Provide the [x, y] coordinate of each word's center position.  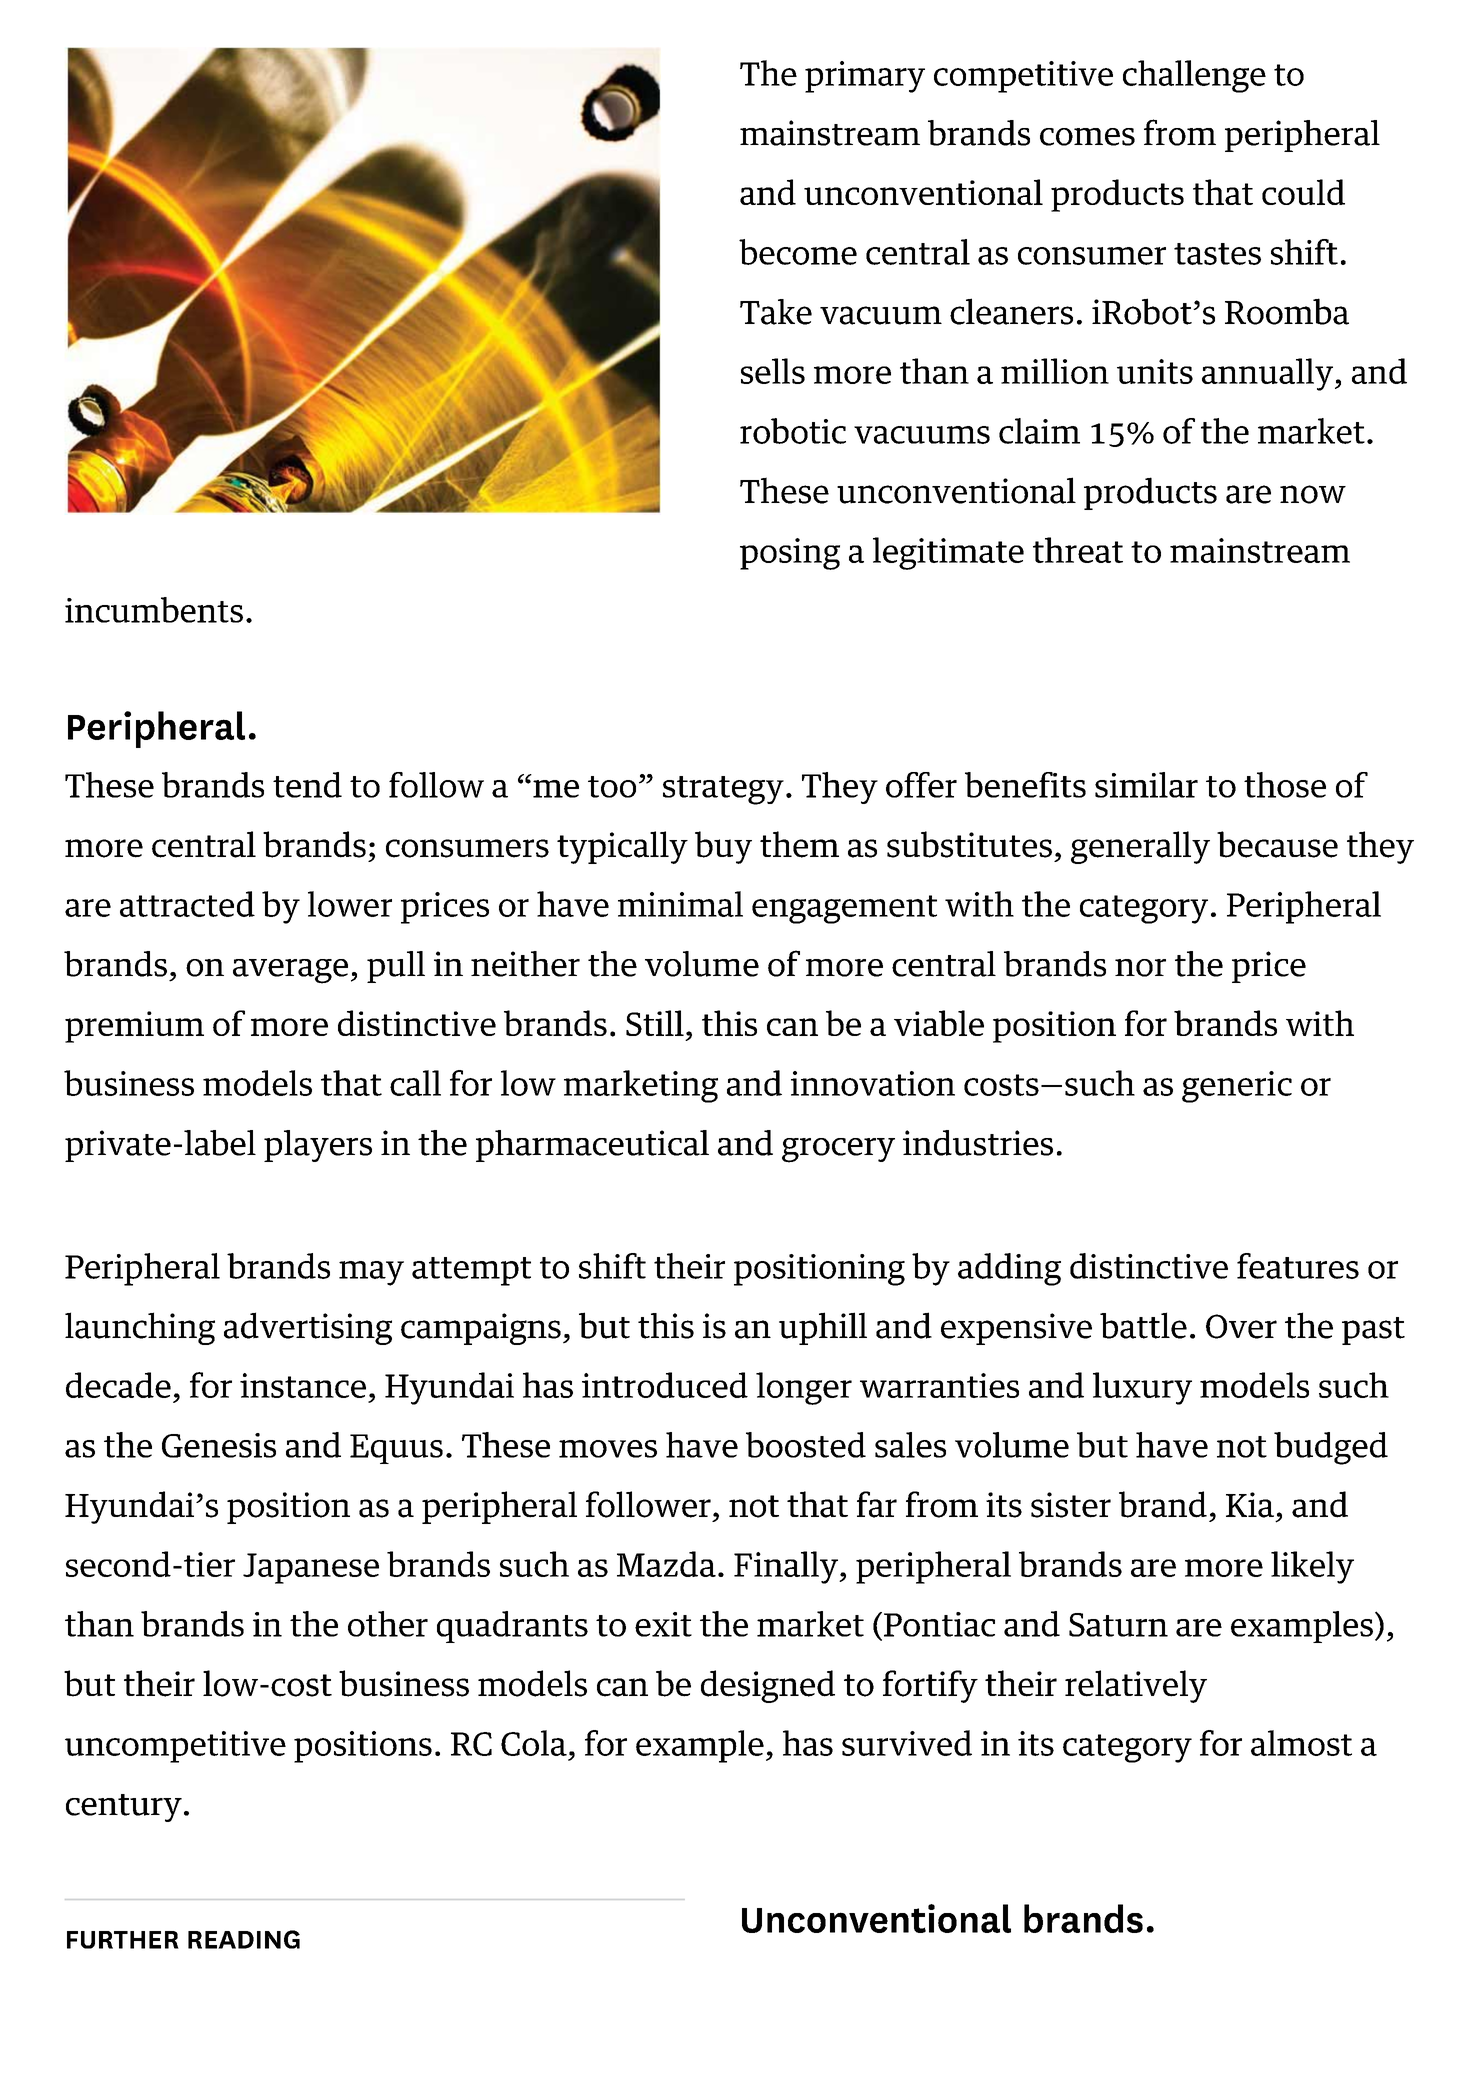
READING [244, 1939]
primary [865, 77]
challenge [1194, 76]
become [798, 252]
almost [1301, 1743]
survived [907, 1743]
